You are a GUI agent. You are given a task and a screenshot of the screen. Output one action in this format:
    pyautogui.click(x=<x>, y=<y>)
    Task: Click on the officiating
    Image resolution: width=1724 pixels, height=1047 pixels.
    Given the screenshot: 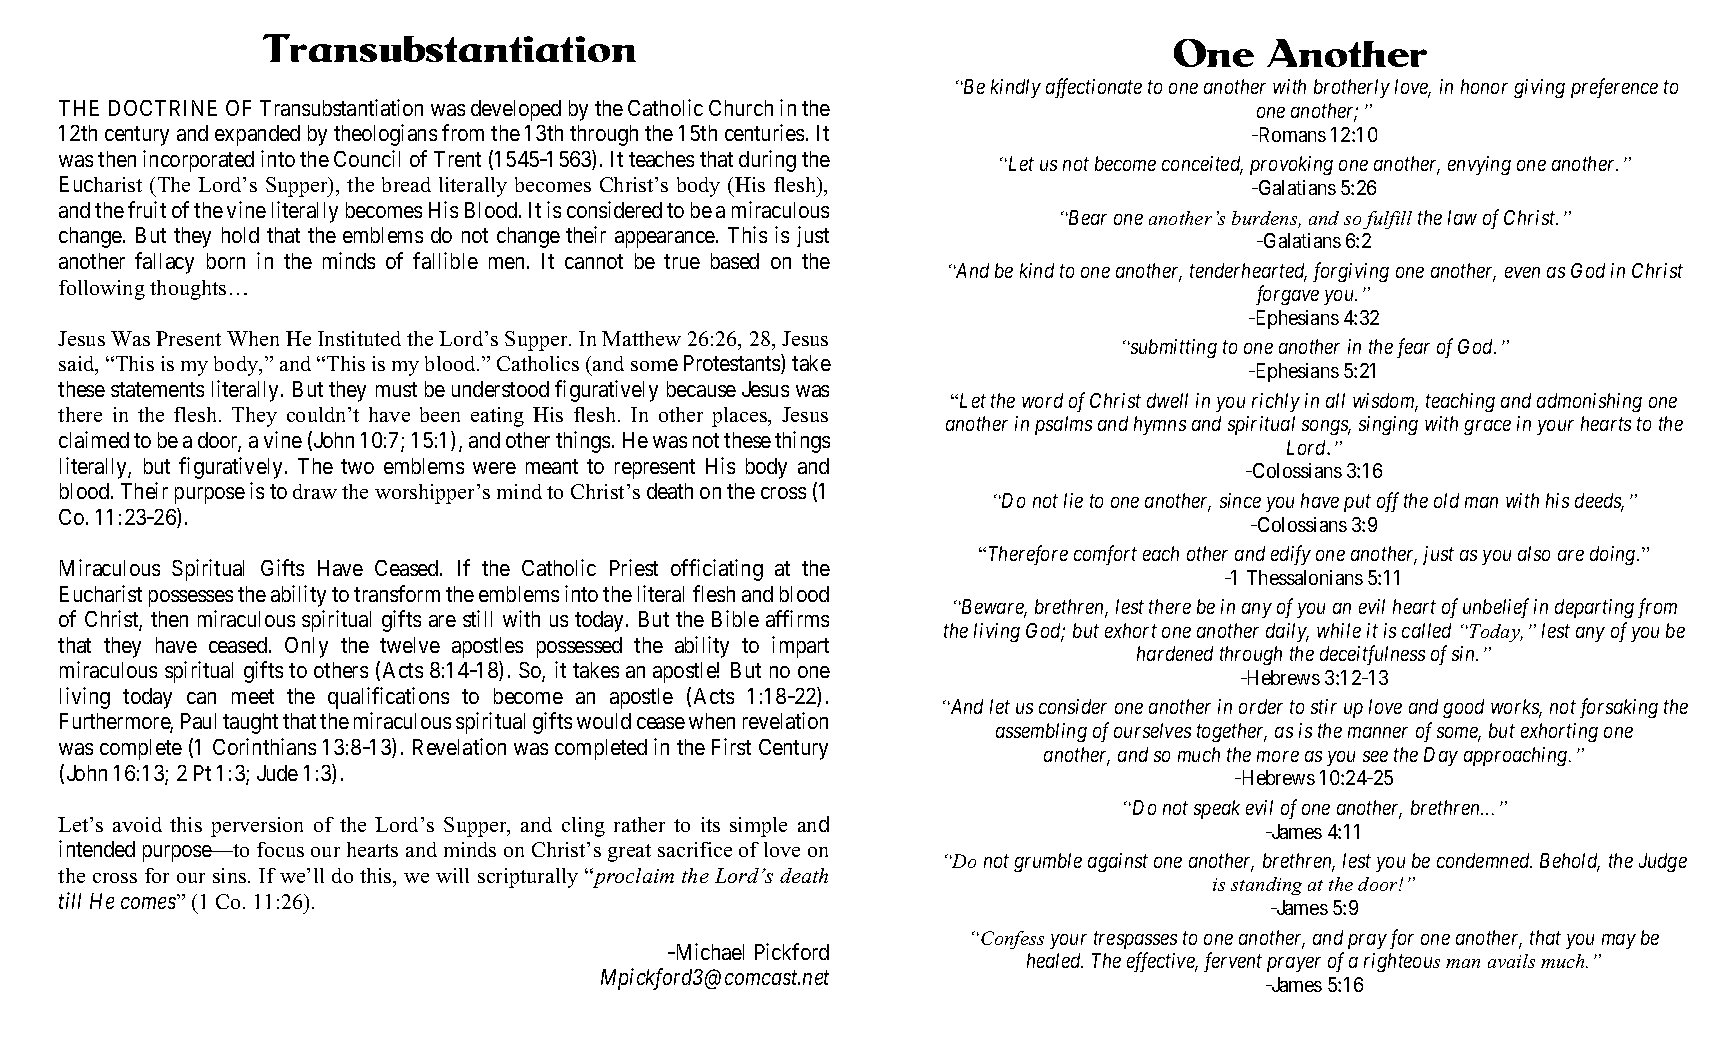 What is the action you would take?
    pyautogui.click(x=717, y=570)
